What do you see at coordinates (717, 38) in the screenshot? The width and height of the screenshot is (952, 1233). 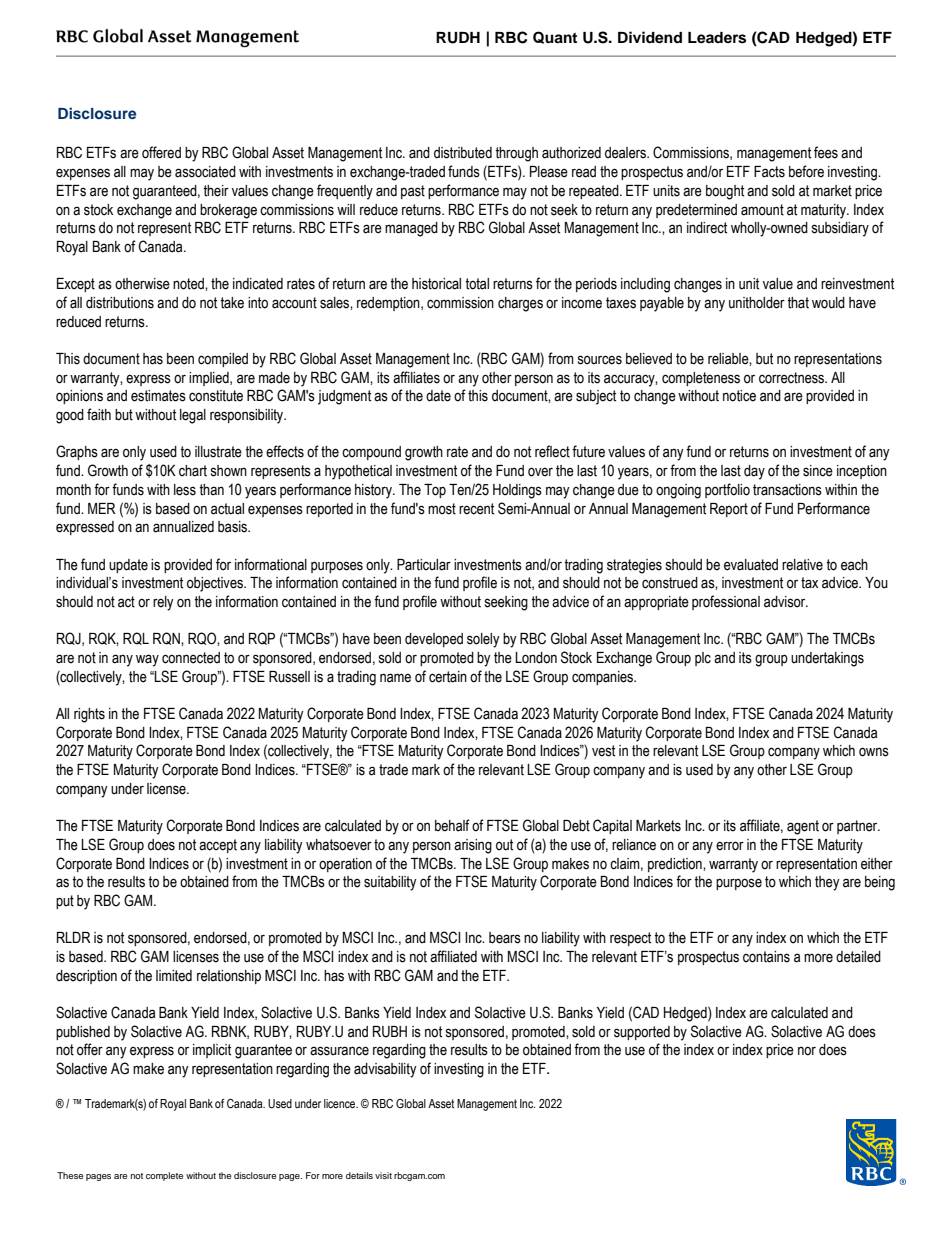 I see `Leaders` at bounding box center [717, 38].
